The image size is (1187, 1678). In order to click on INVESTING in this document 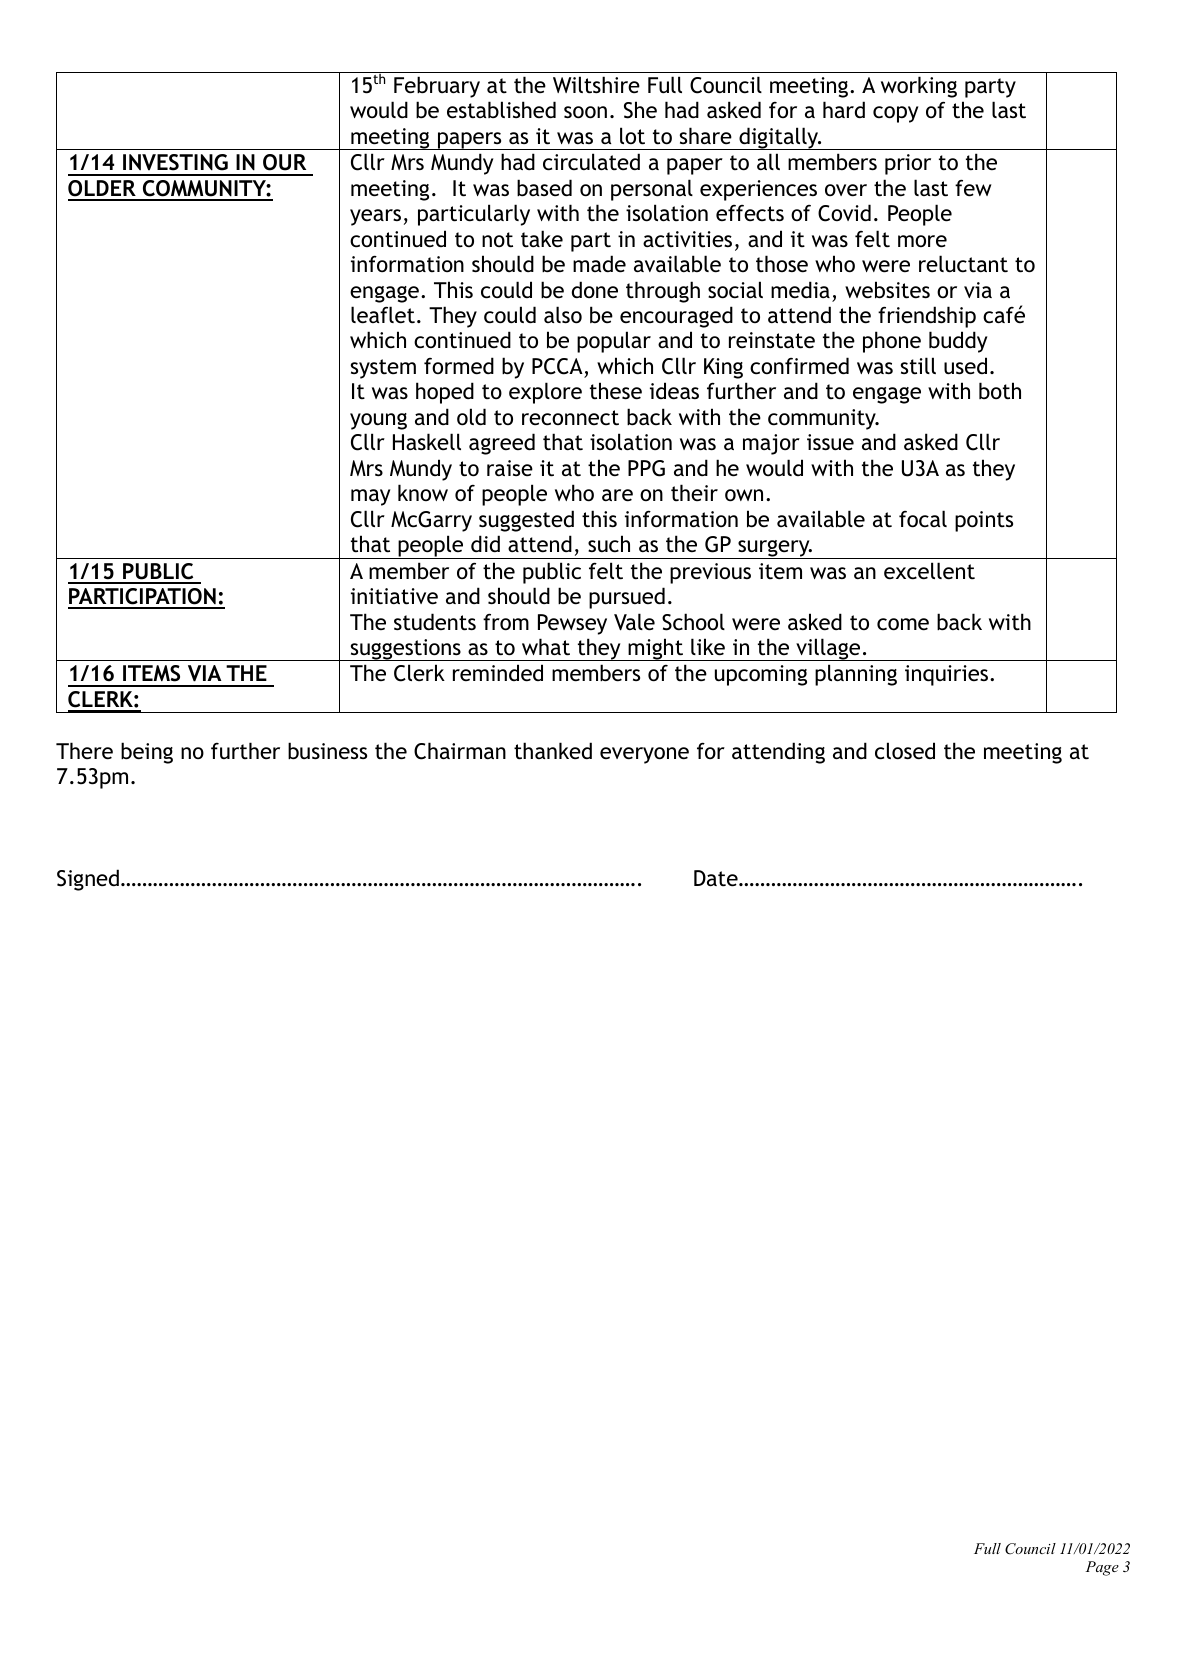, I will do `click(175, 162)`.
